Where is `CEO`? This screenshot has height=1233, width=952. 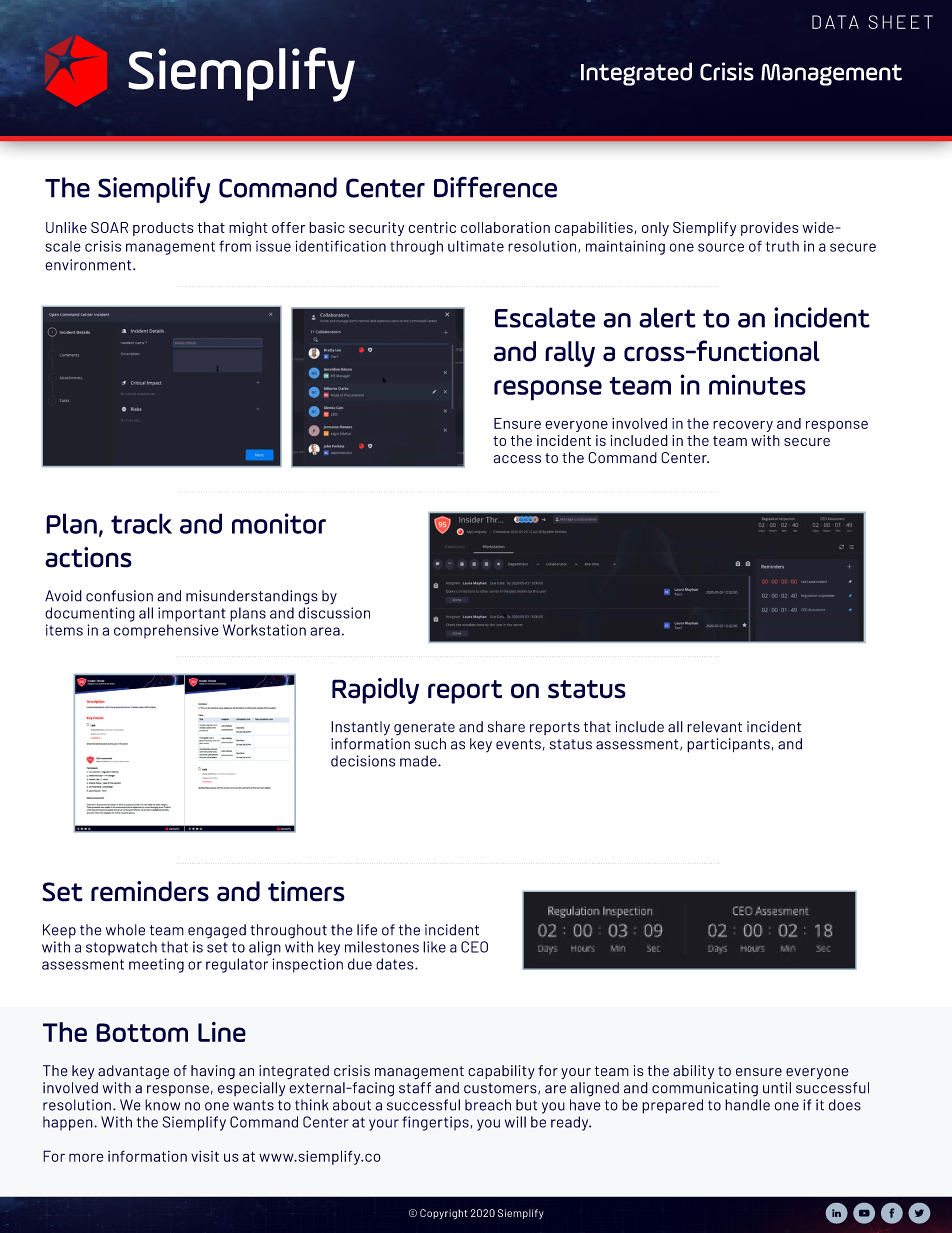
CEO is located at coordinates (474, 947).
